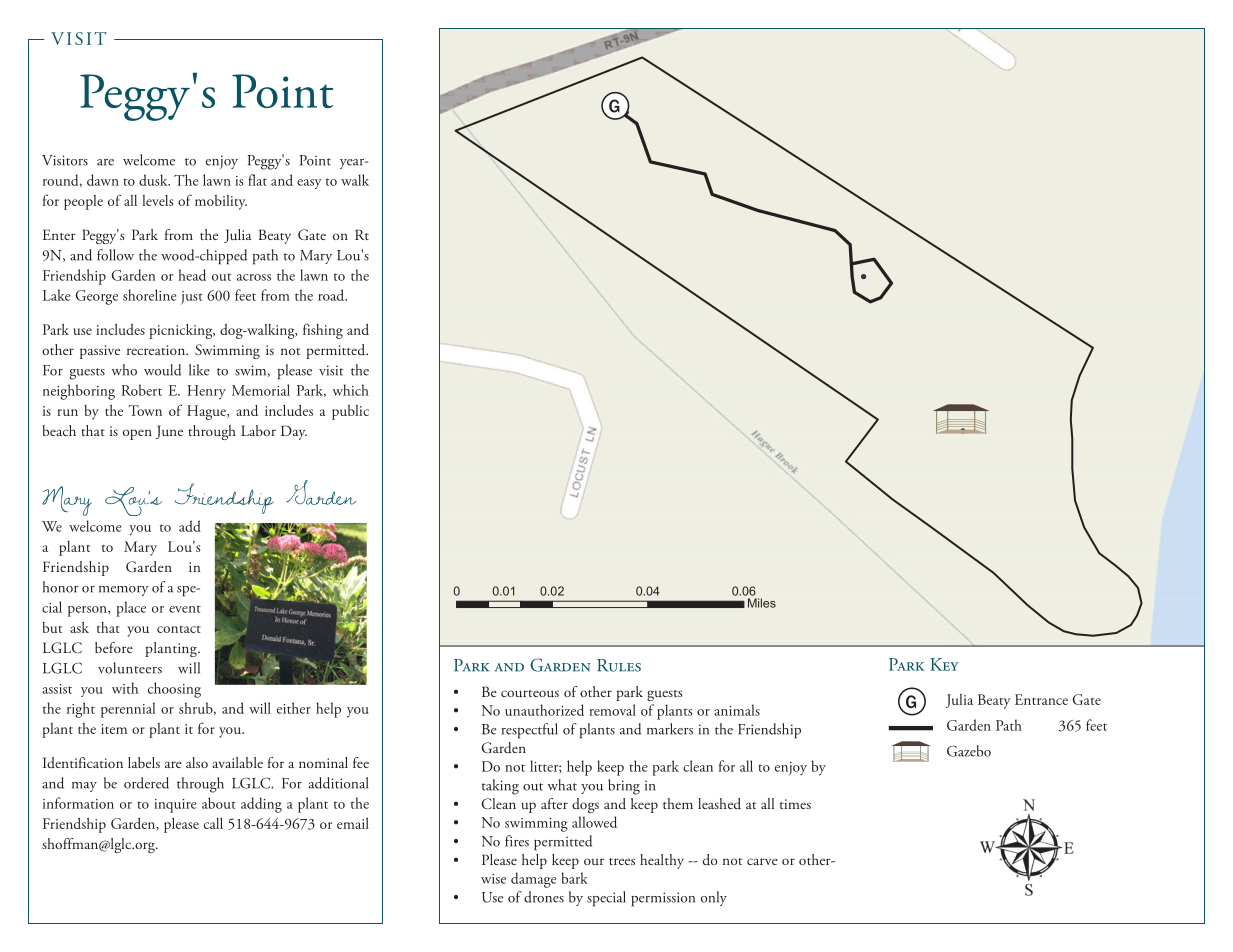 This screenshot has height=952, width=1233. Describe the element at coordinates (213, 823) in the screenshot. I see `call` at that location.
